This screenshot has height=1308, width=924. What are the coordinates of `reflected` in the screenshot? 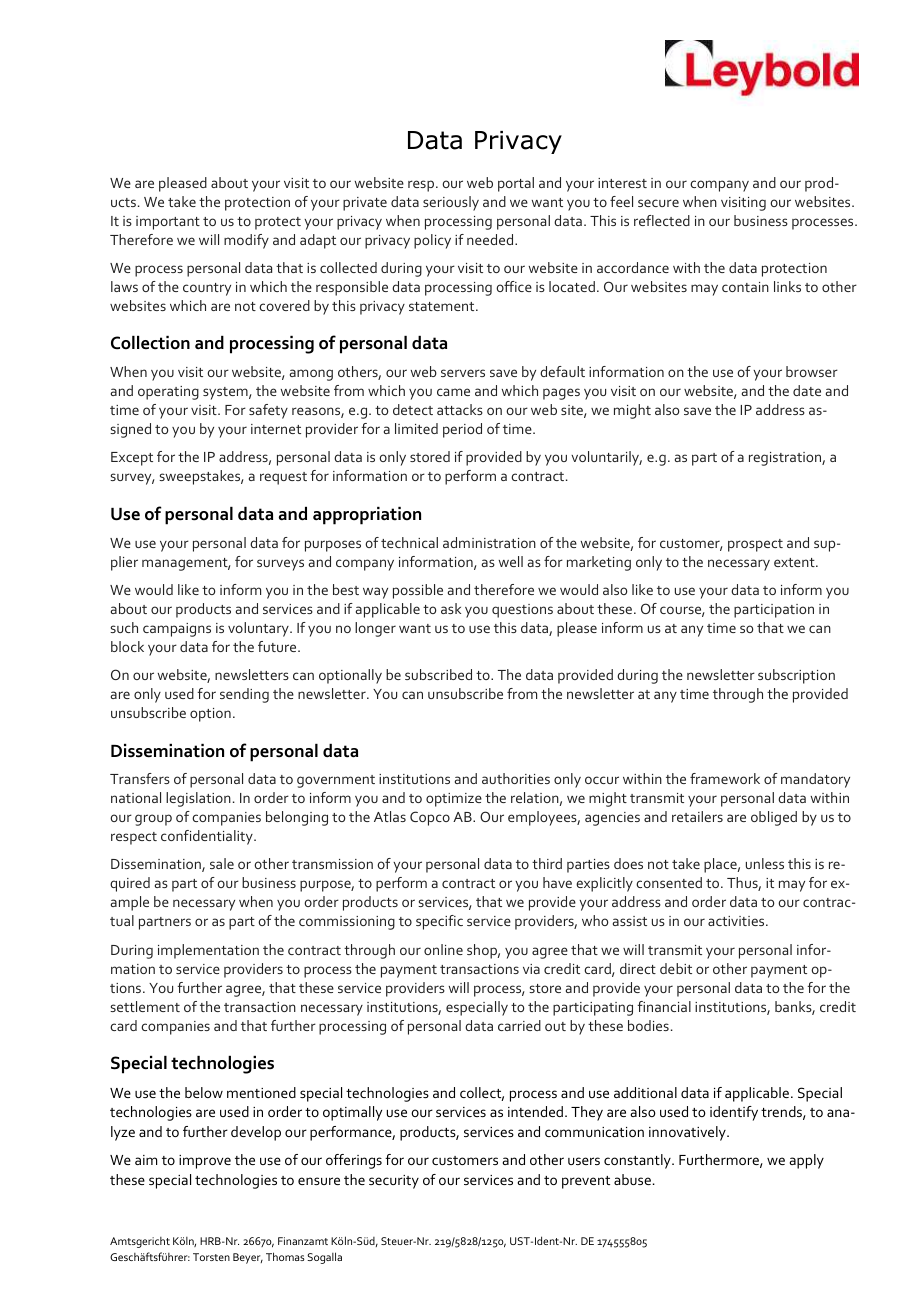 It's located at (662, 220).
